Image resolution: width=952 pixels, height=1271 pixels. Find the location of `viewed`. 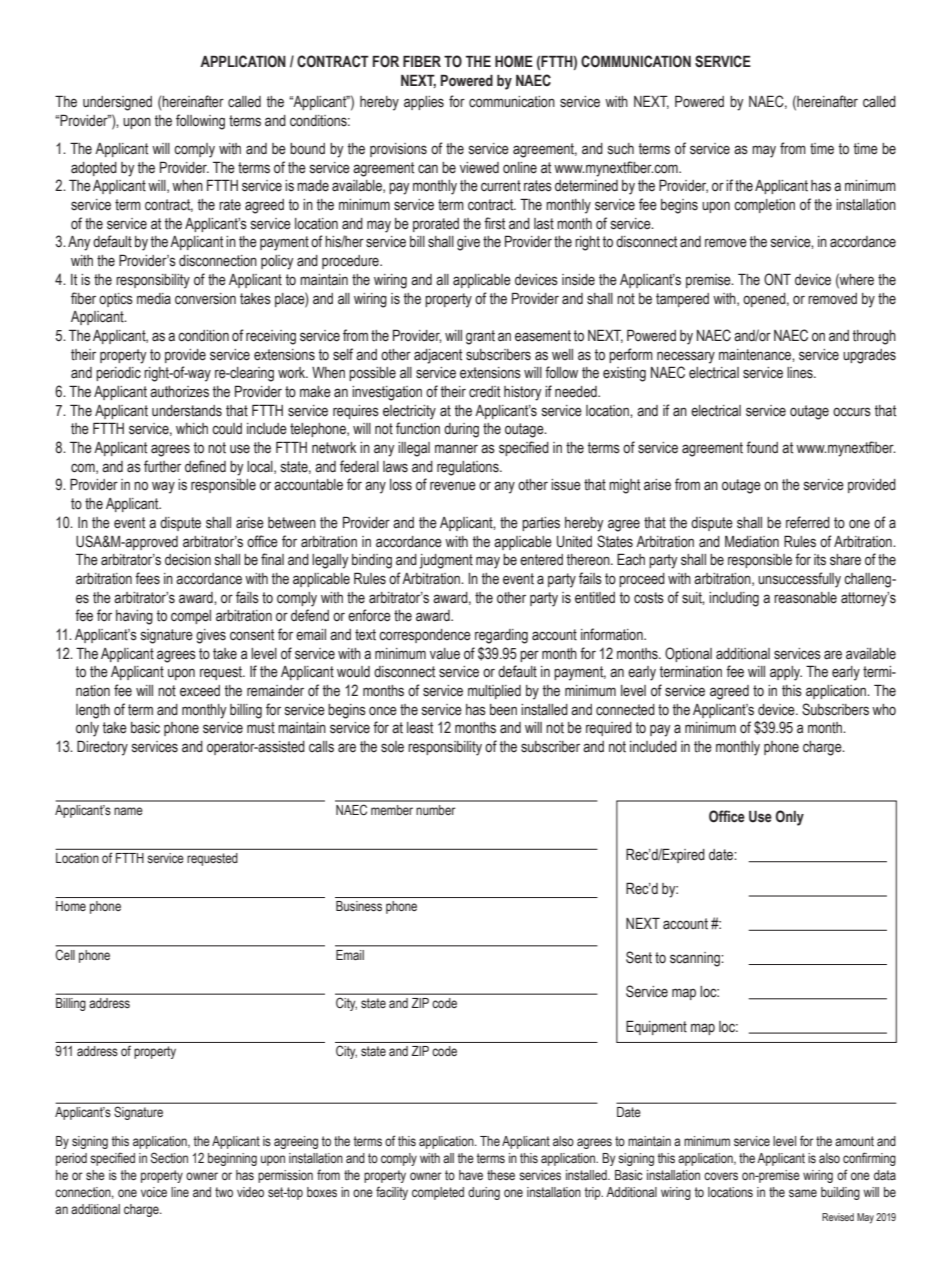

viewed is located at coordinates (479, 168).
